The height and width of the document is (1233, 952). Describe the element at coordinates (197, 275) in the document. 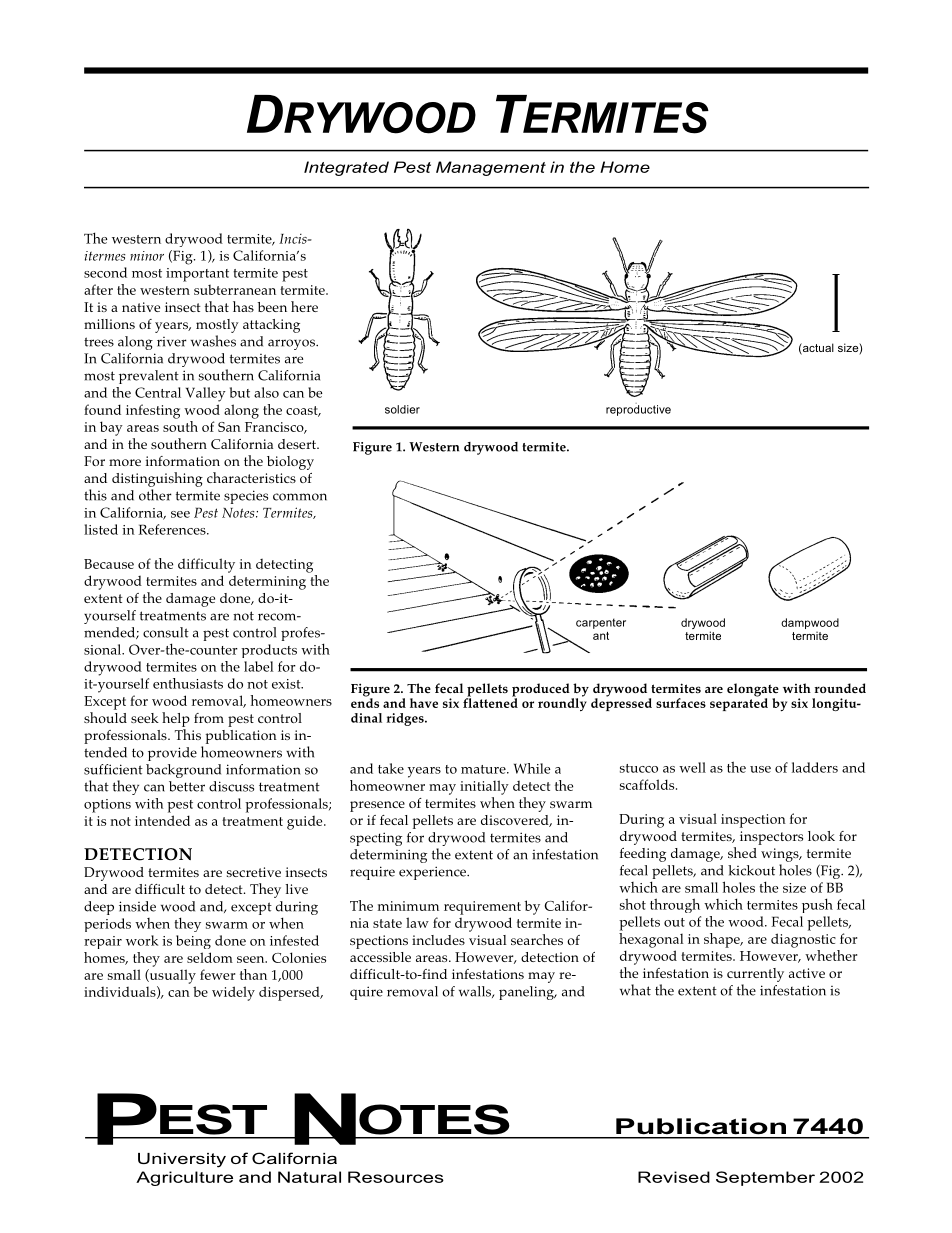

I see `important` at that location.
